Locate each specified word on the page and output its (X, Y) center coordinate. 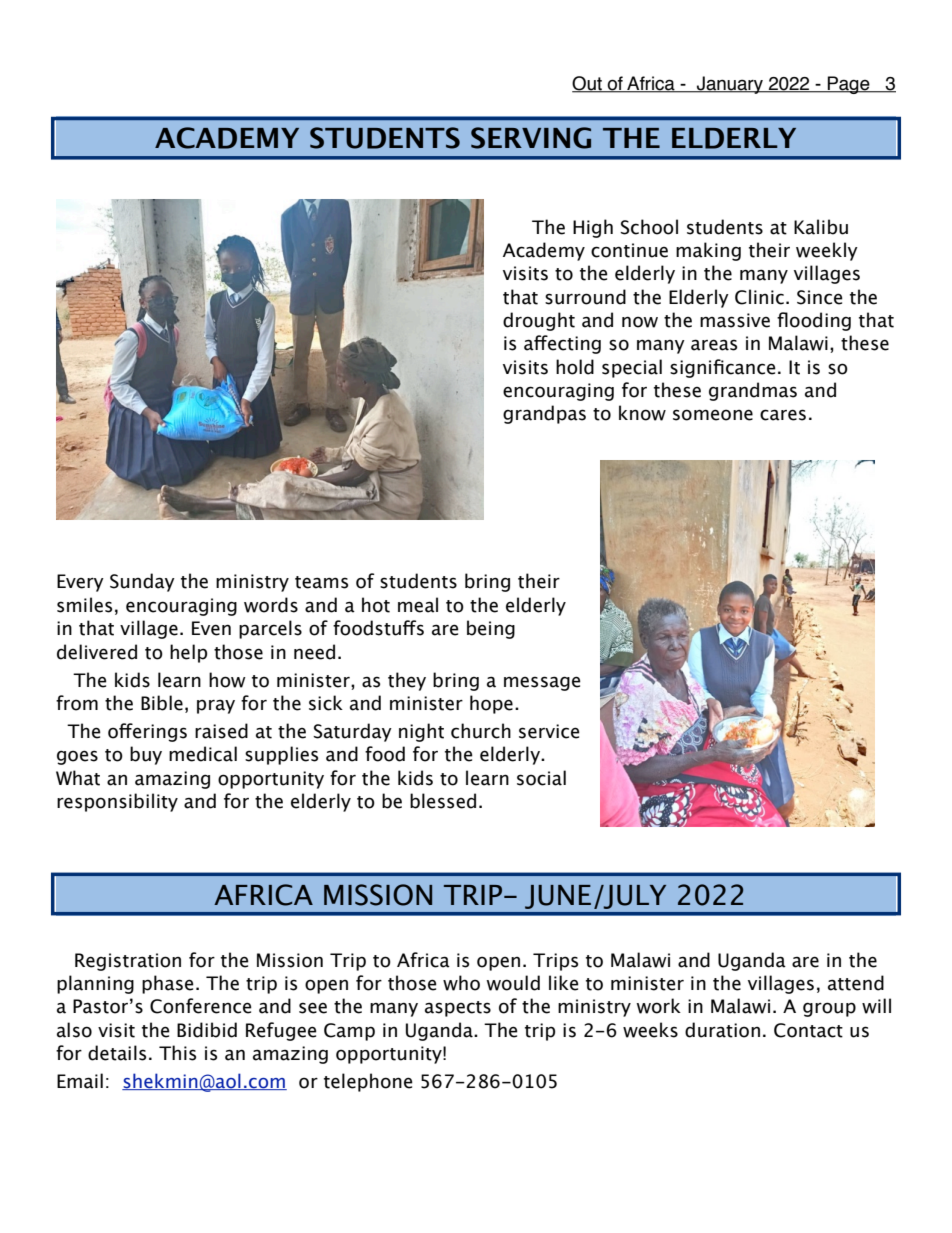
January (730, 85)
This (177, 1053)
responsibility (117, 802)
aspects (458, 1009)
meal (418, 605)
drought (539, 321)
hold (575, 367)
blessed (443, 801)
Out (588, 84)
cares (783, 415)
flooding (814, 321)
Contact (808, 1030)
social (541, 778)
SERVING (531, 138)
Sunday (142, 582)
